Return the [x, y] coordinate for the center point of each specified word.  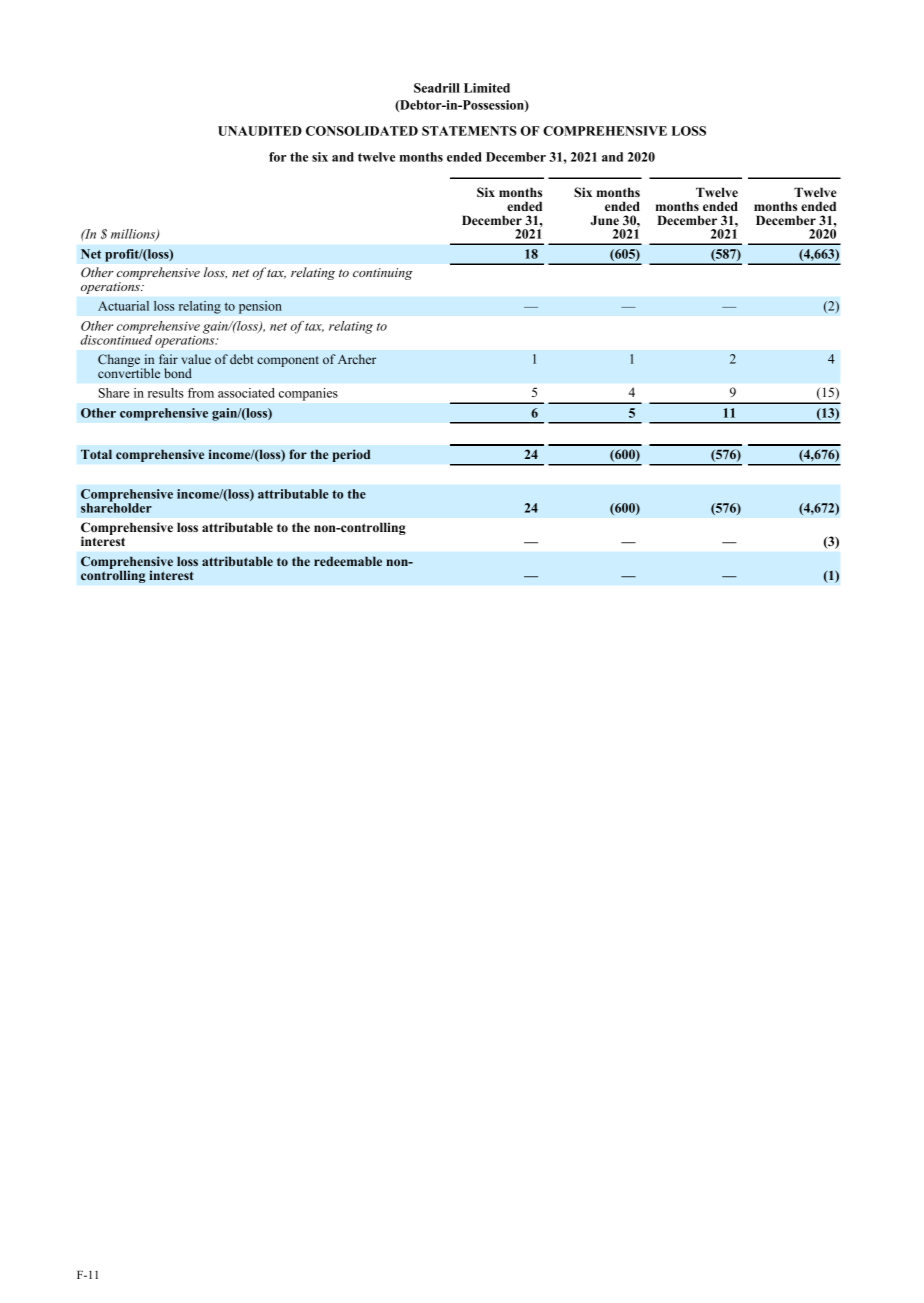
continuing [383, 274]
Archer [357, 359]
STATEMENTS [469, 131]
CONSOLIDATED [362, 131]
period [351, 455]
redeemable [348, 561]
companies [308, 394]
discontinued [116, 338]
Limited [487, 88]
